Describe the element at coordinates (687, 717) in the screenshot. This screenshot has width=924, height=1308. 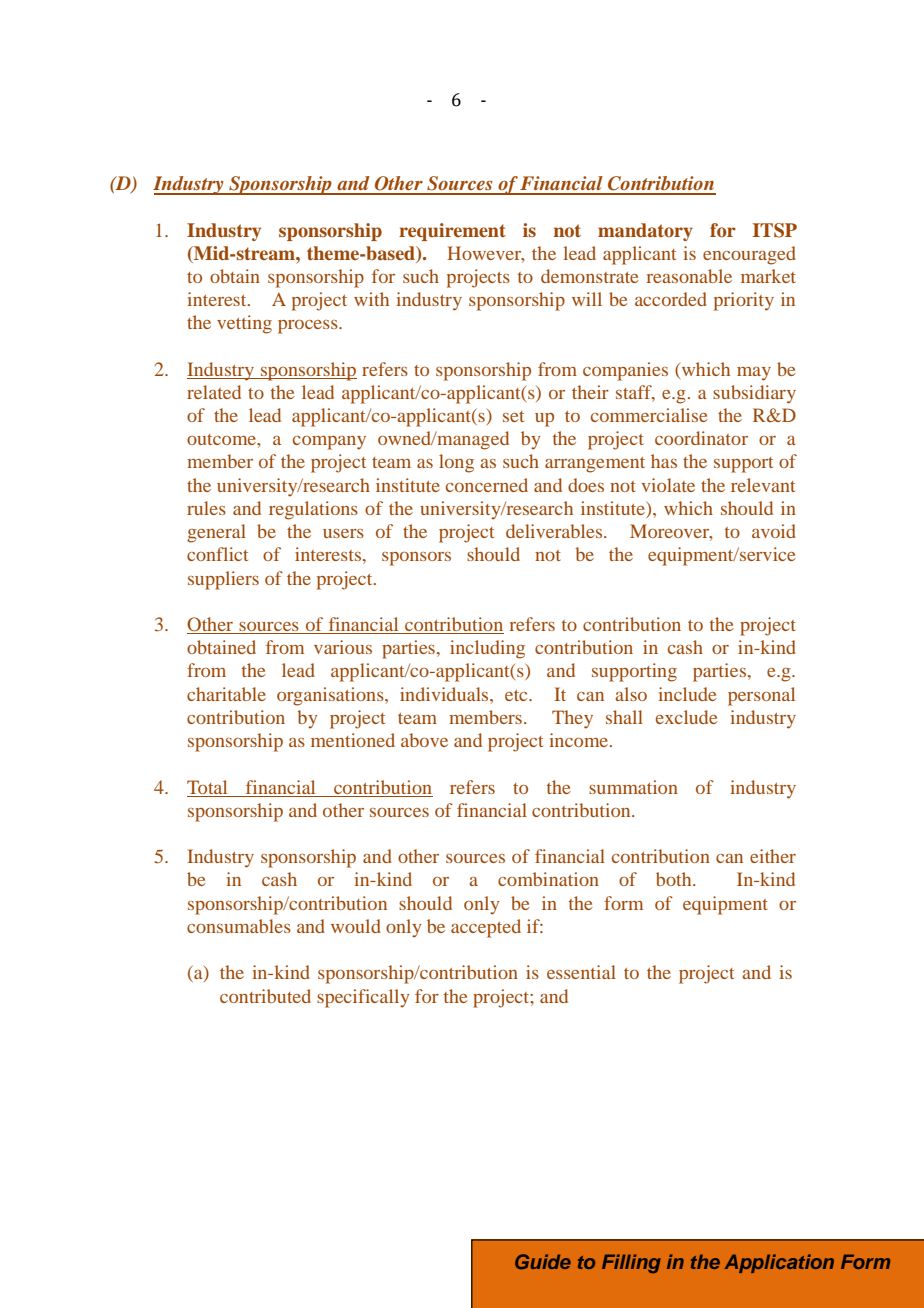
I see `exclude` at that location.
